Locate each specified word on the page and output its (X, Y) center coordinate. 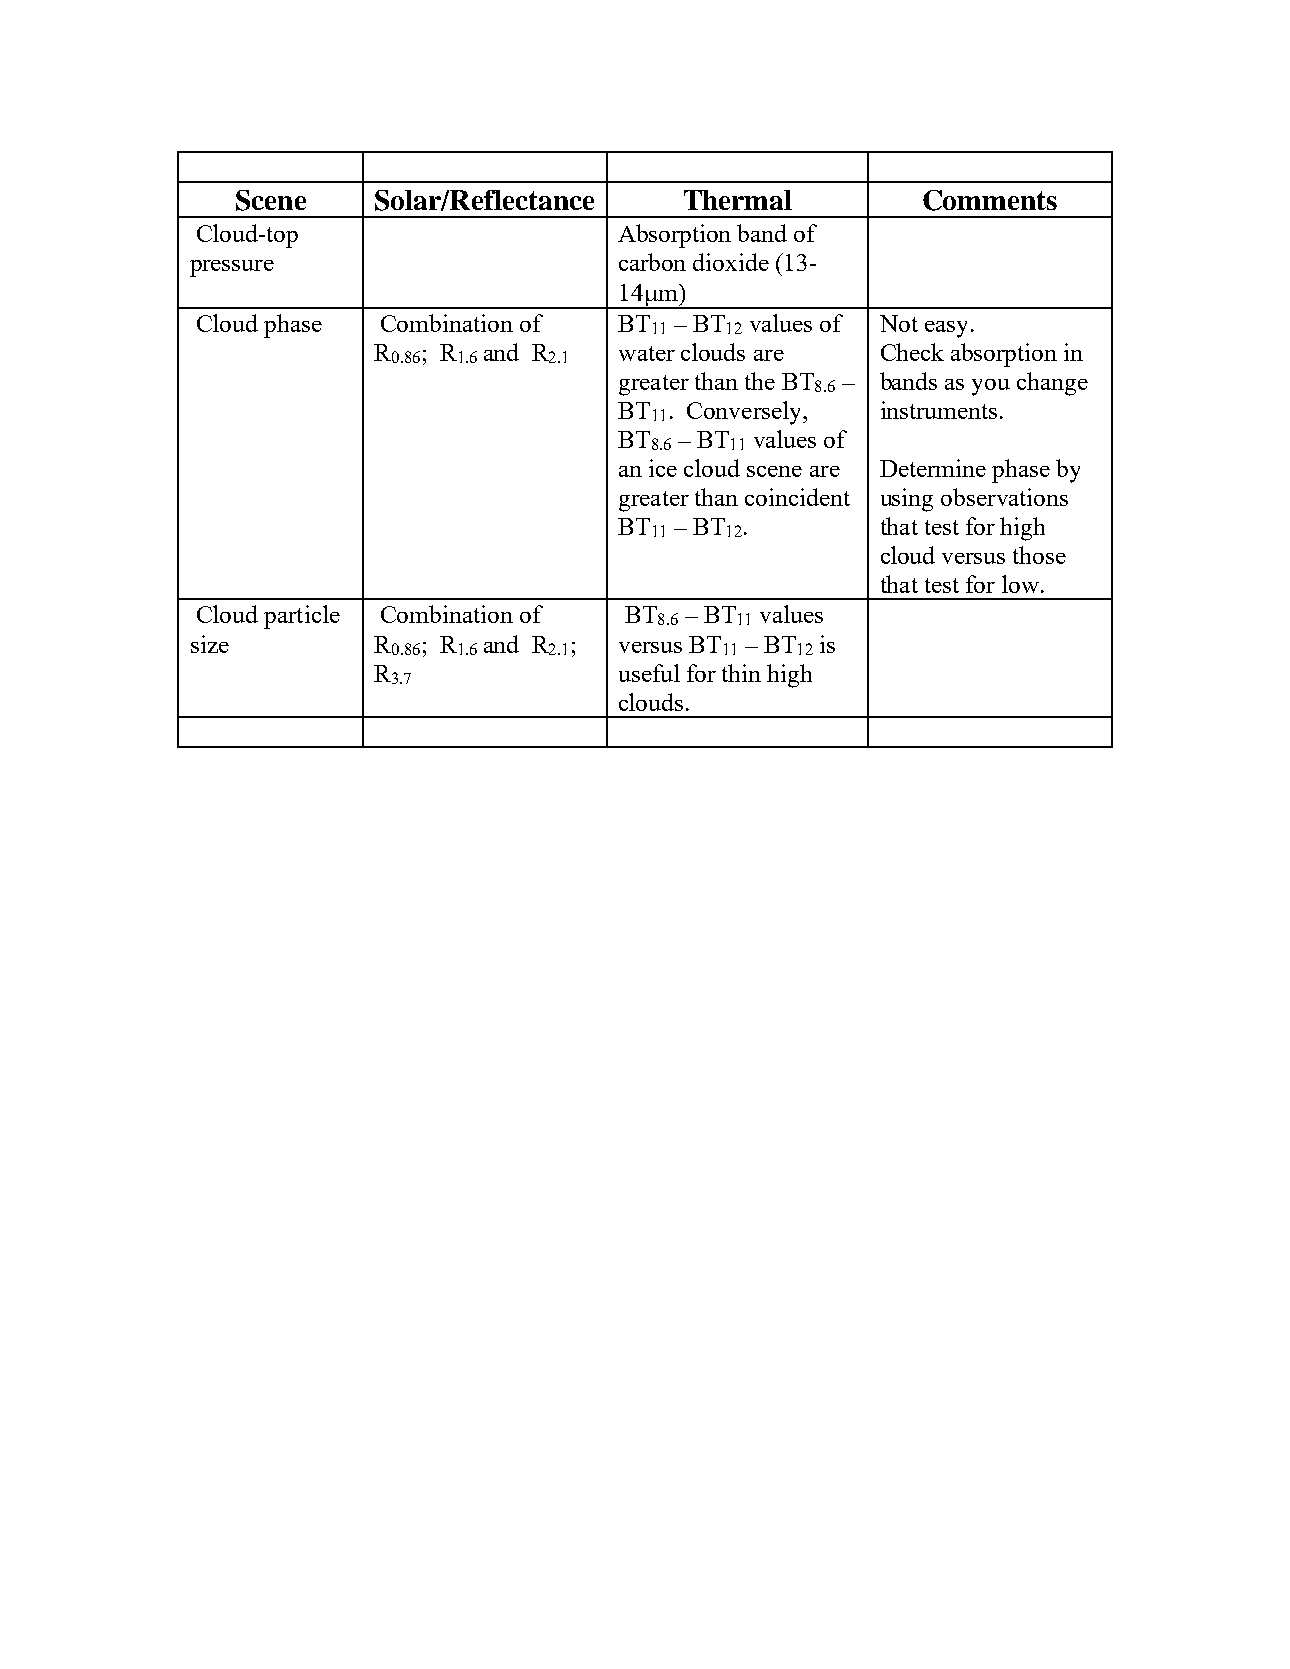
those (1039, 555)
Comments (990, 200)
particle (302, 617)
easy (946, 329)
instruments (939, 410)
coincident (797, 497)
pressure (232, 268)
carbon (652, 262)
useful (649, 673)
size (210, 644)
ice (663, 468)
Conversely (745, 413)
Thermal (738, 200)
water (647, 353)
